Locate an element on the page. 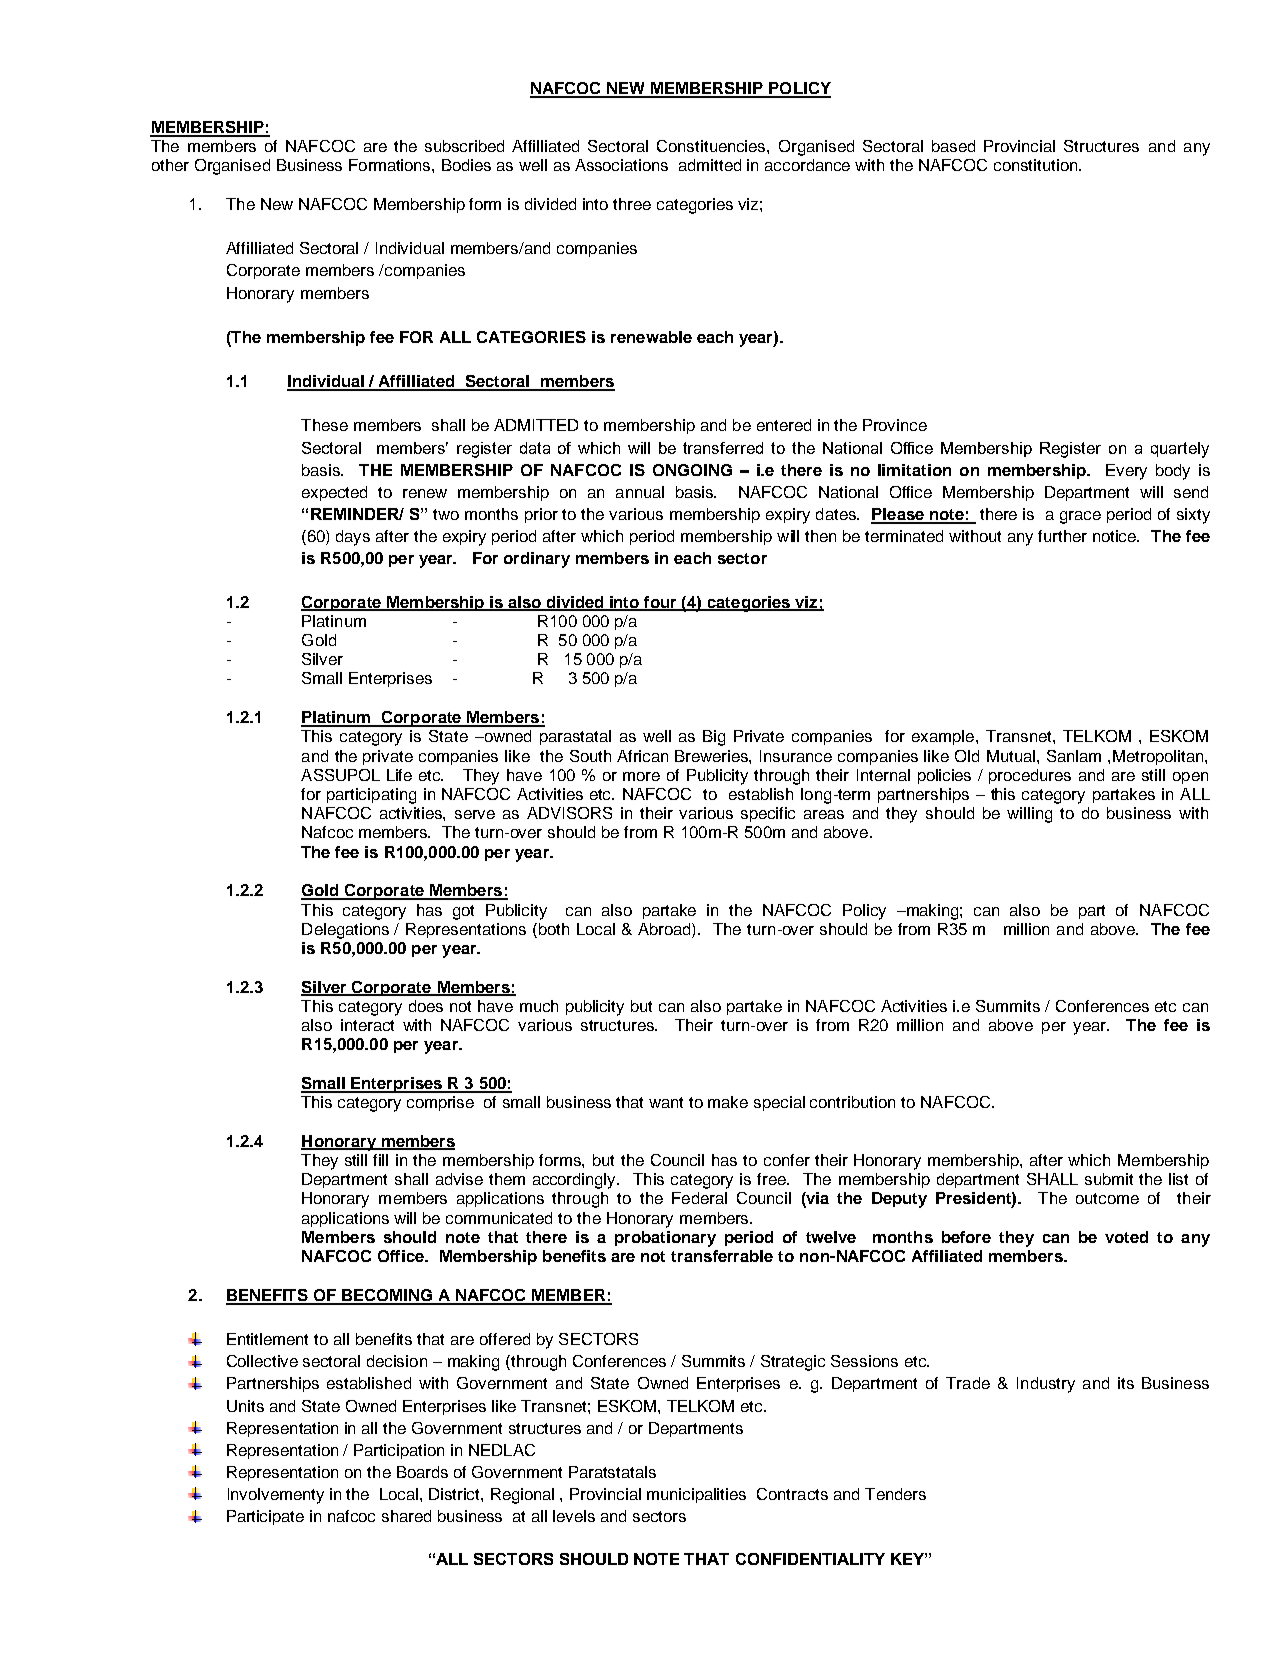 The image size is (1281, 1658). annual is located at coordinates (640, 492).
